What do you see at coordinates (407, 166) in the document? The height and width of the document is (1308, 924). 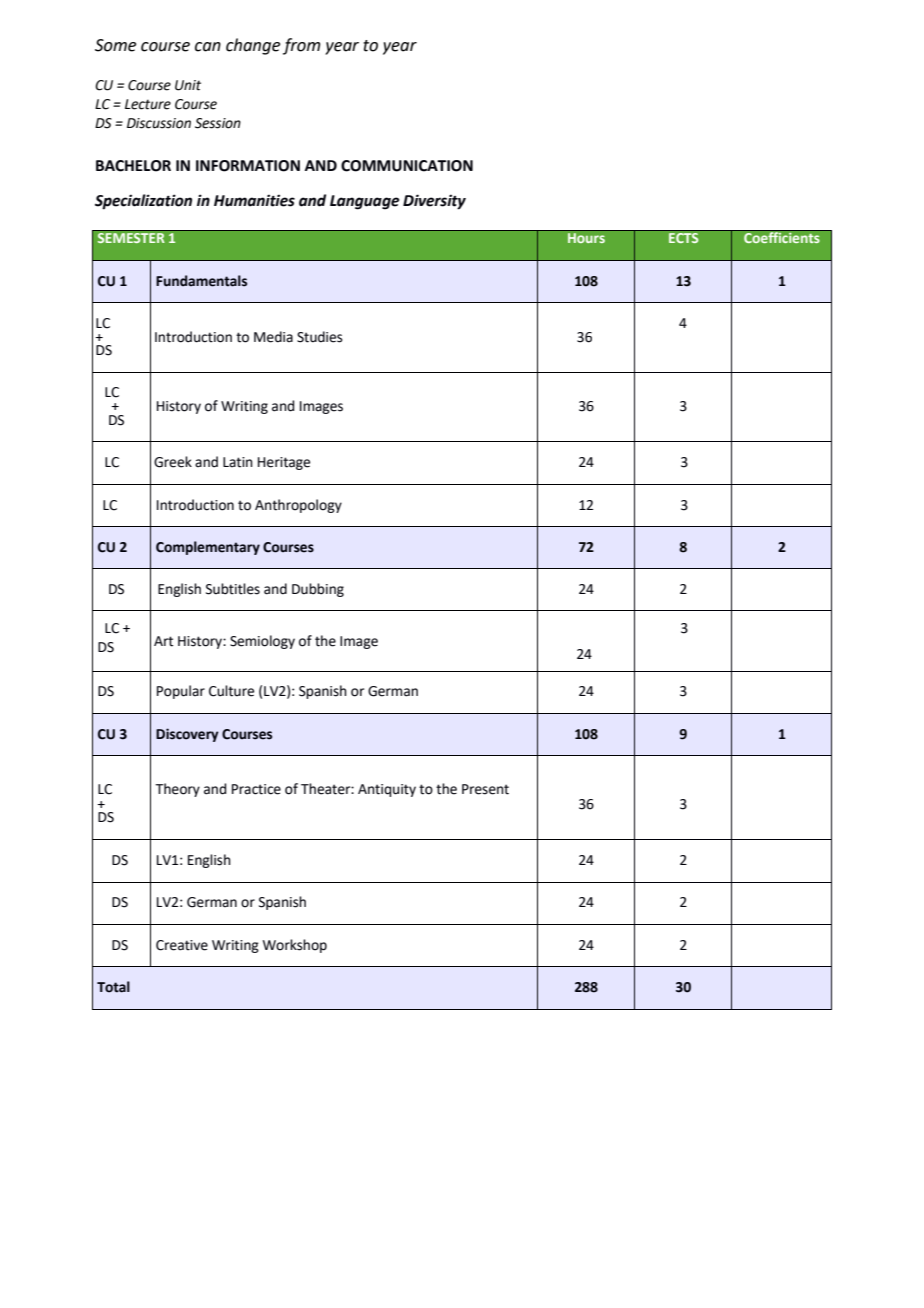 I see `COMMUNICATION` at bounding box center [407, 166].
